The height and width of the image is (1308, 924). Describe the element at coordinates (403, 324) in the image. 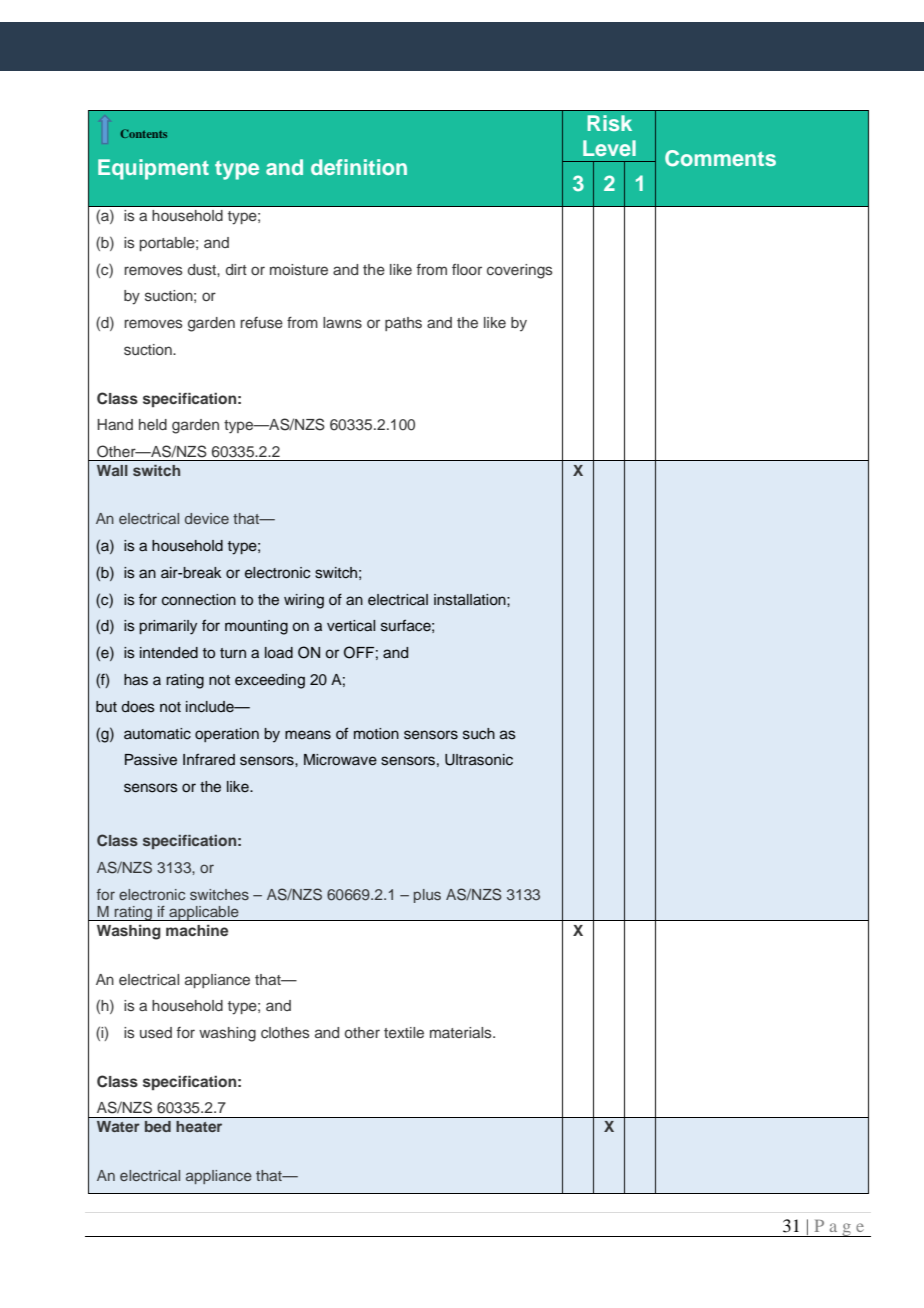

I see `paths` at that location.
